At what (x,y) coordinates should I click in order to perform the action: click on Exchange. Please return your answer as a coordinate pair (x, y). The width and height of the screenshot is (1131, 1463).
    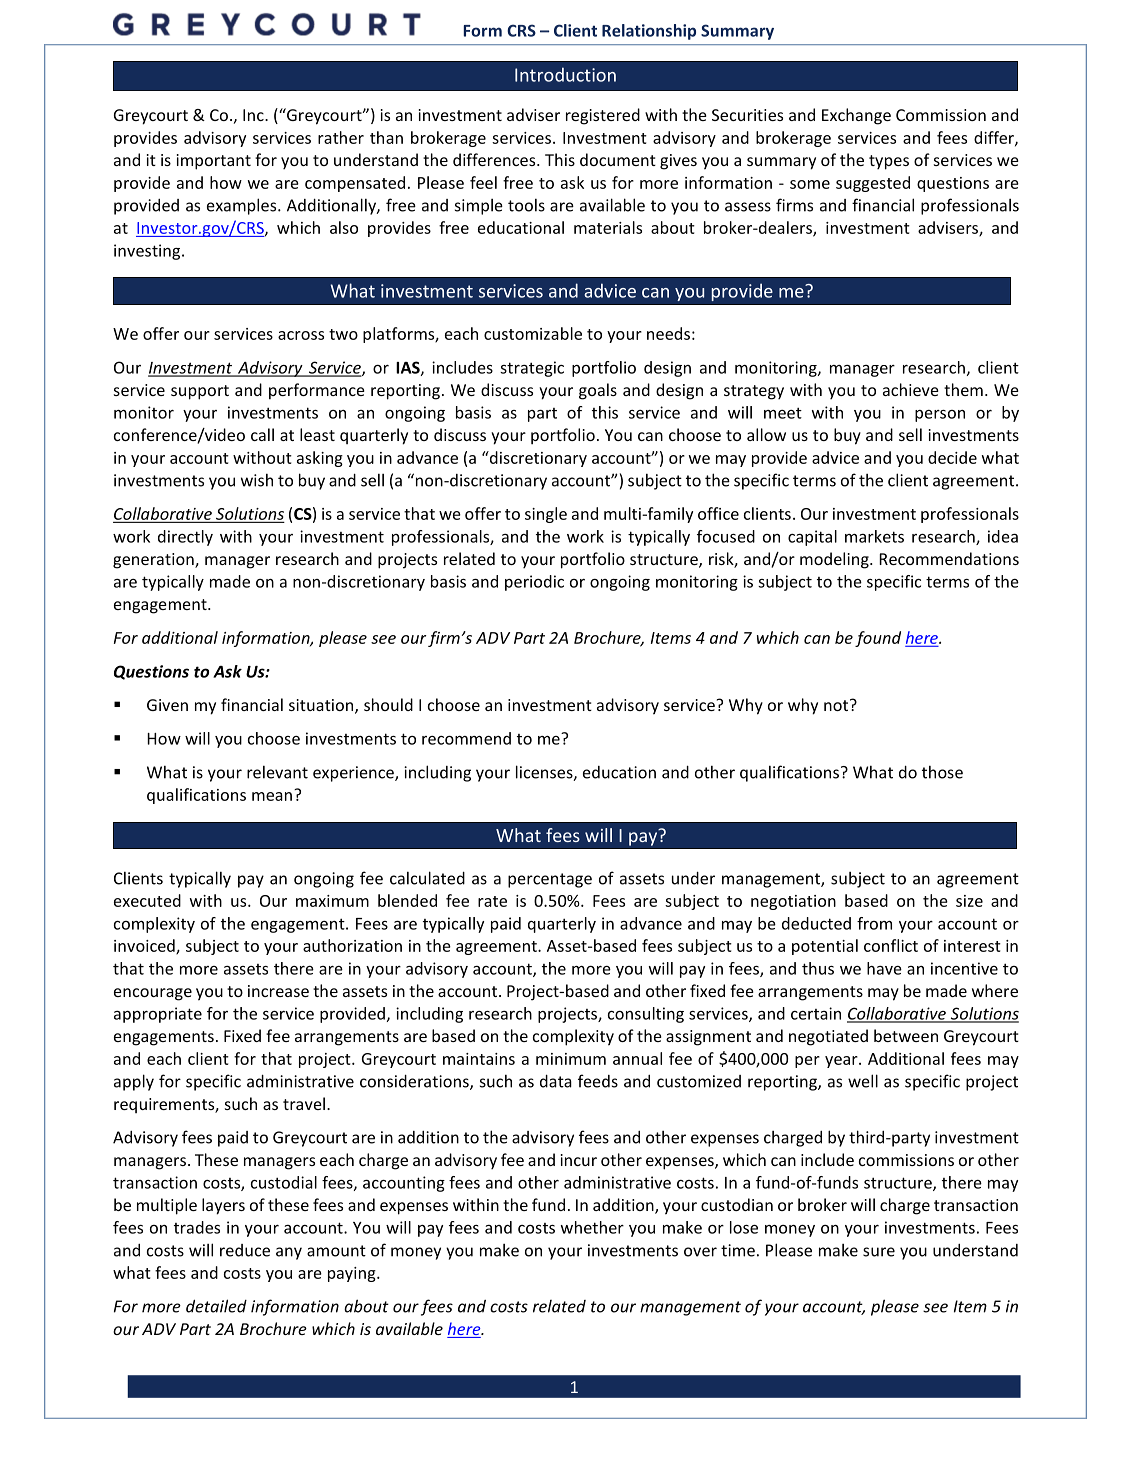
    Looking at the image, I should click on (856, 116).
